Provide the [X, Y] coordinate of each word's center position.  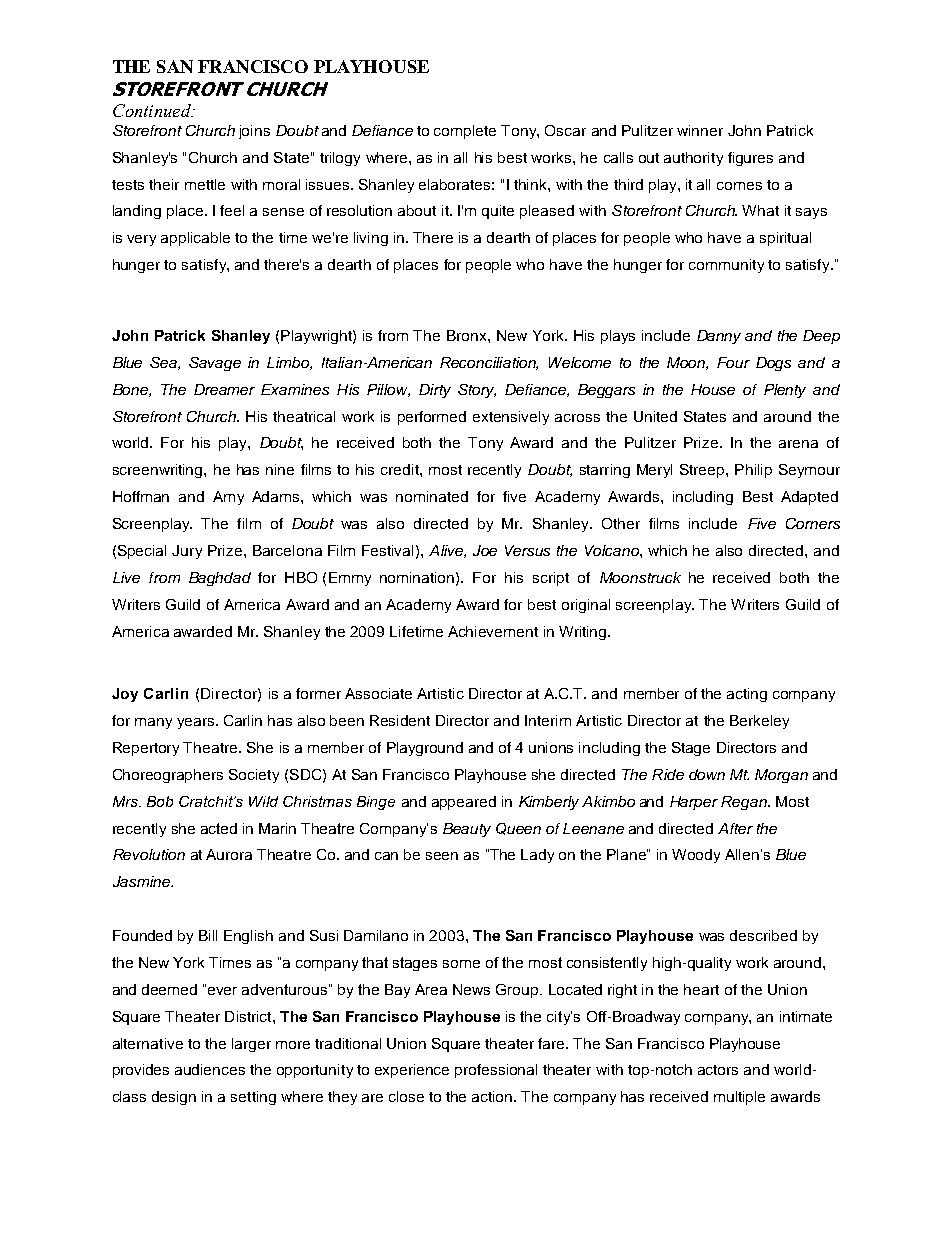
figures [750, 159]
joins [254, 132]
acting [747, 695]
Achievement [493, 631]
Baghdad [220, 579]
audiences [210, 1069]
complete [465, 132]
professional [496, 1071]
